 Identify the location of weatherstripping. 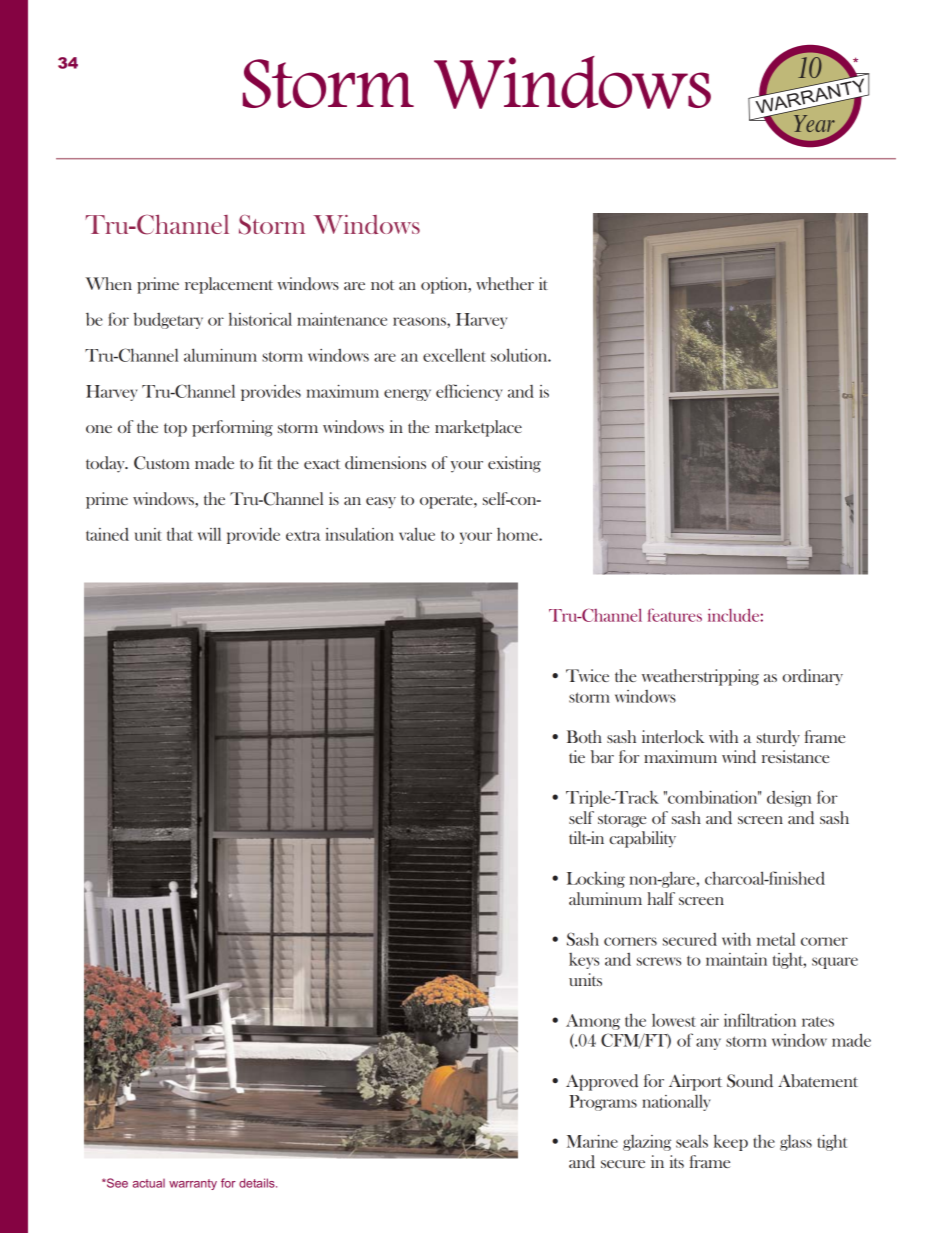
(700, 677).
